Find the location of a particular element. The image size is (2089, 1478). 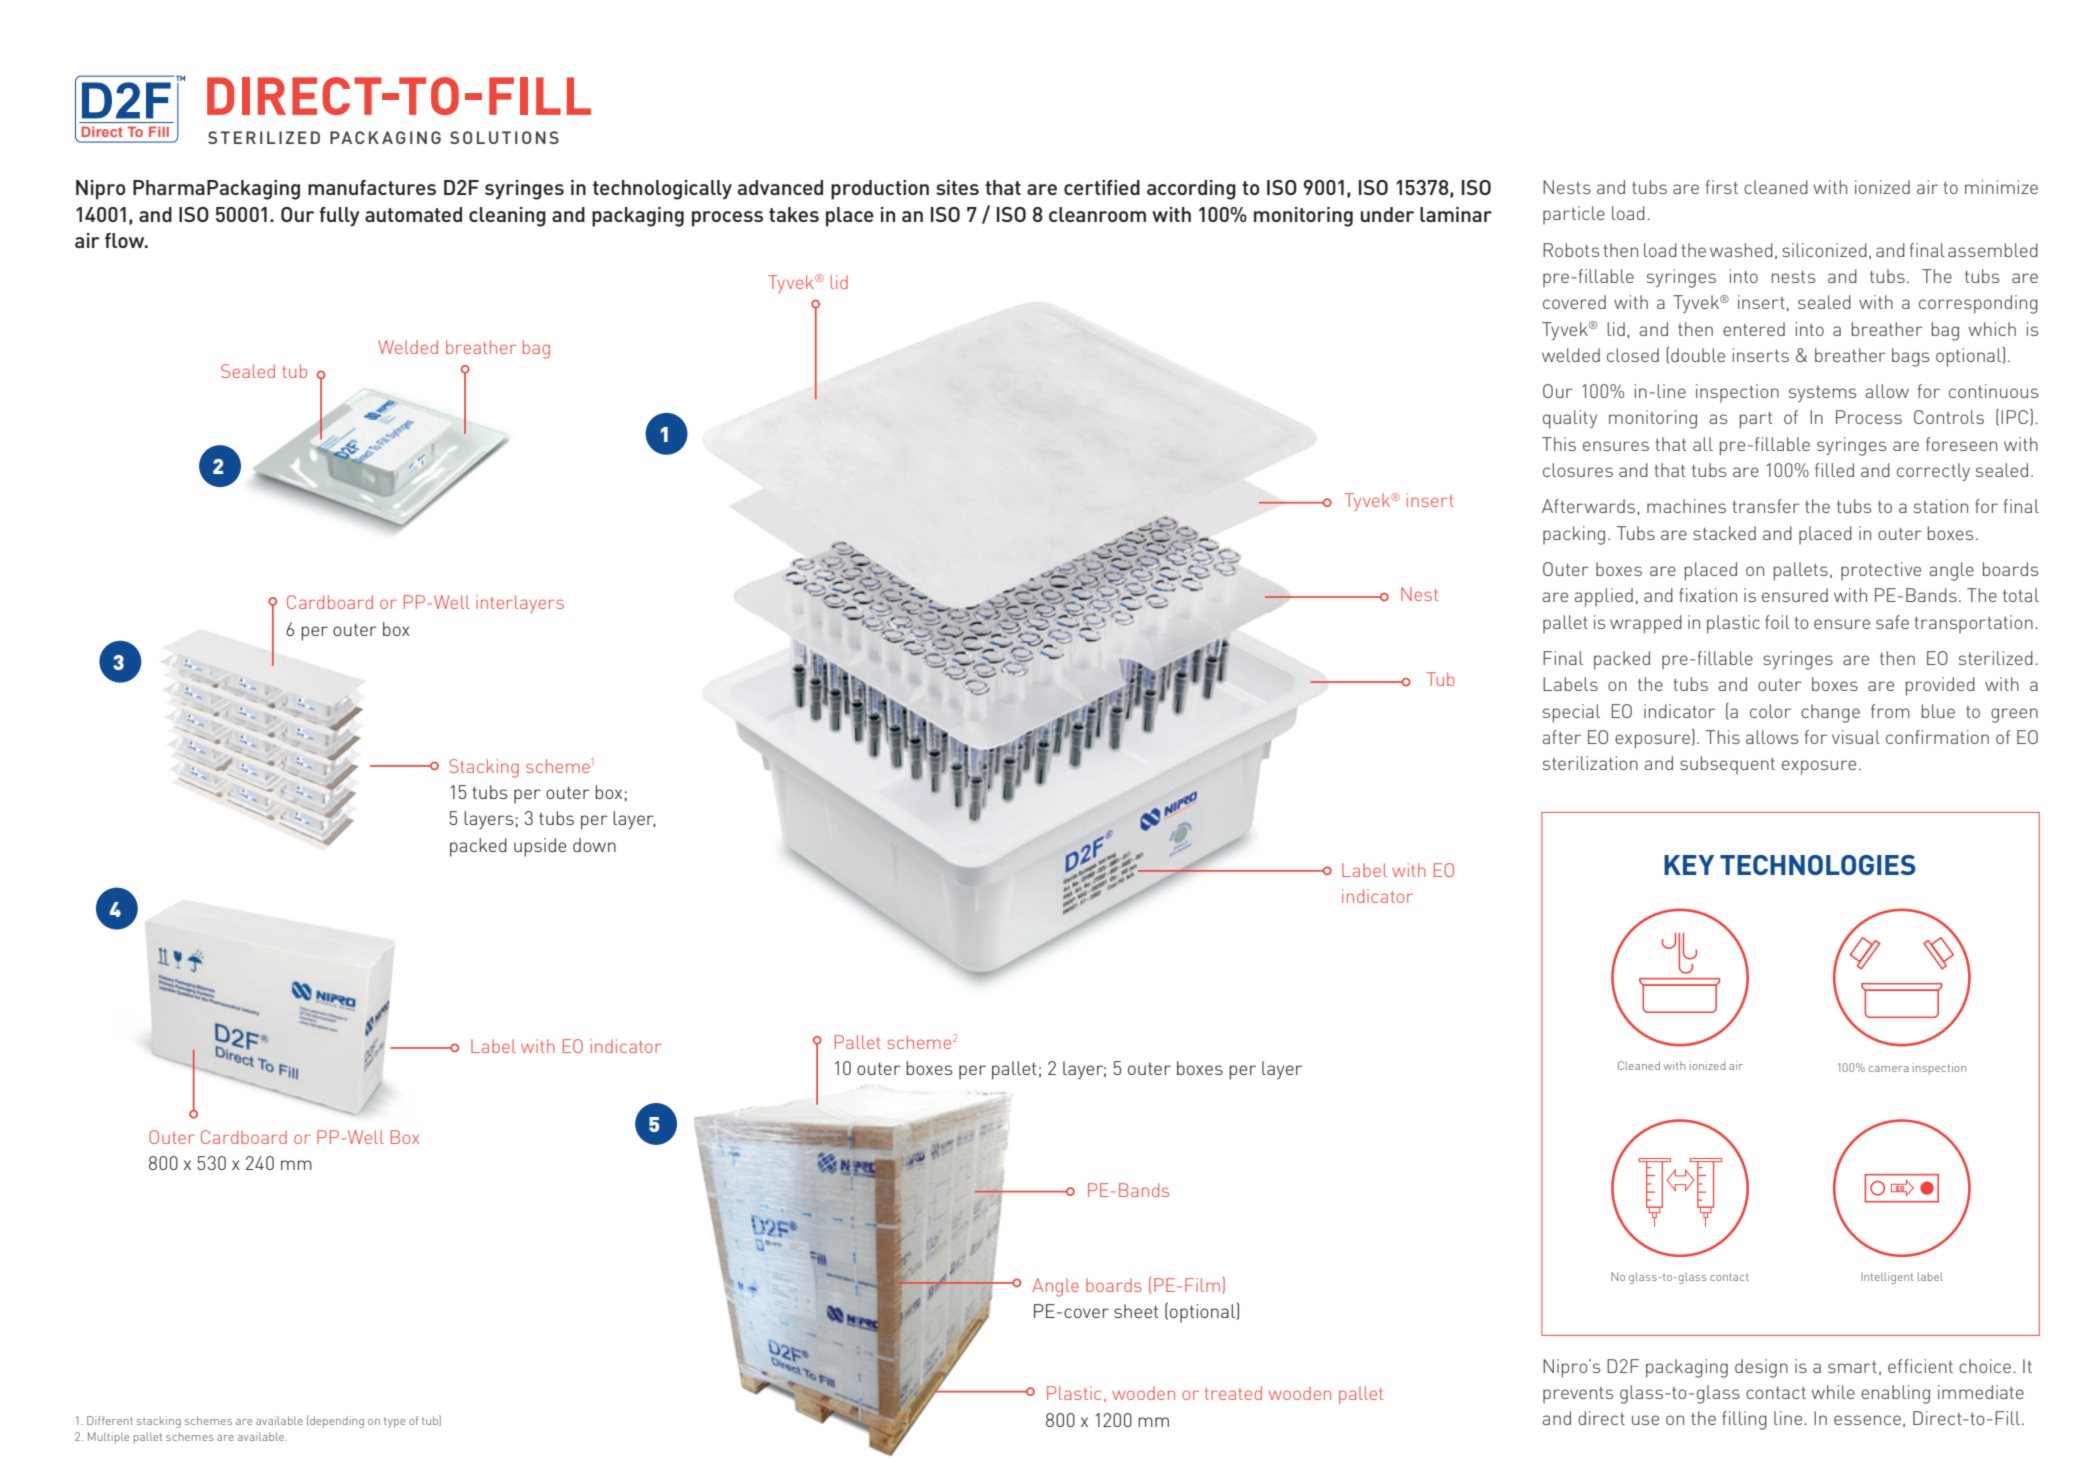

camera is located at coordinates (1889, 1069).
